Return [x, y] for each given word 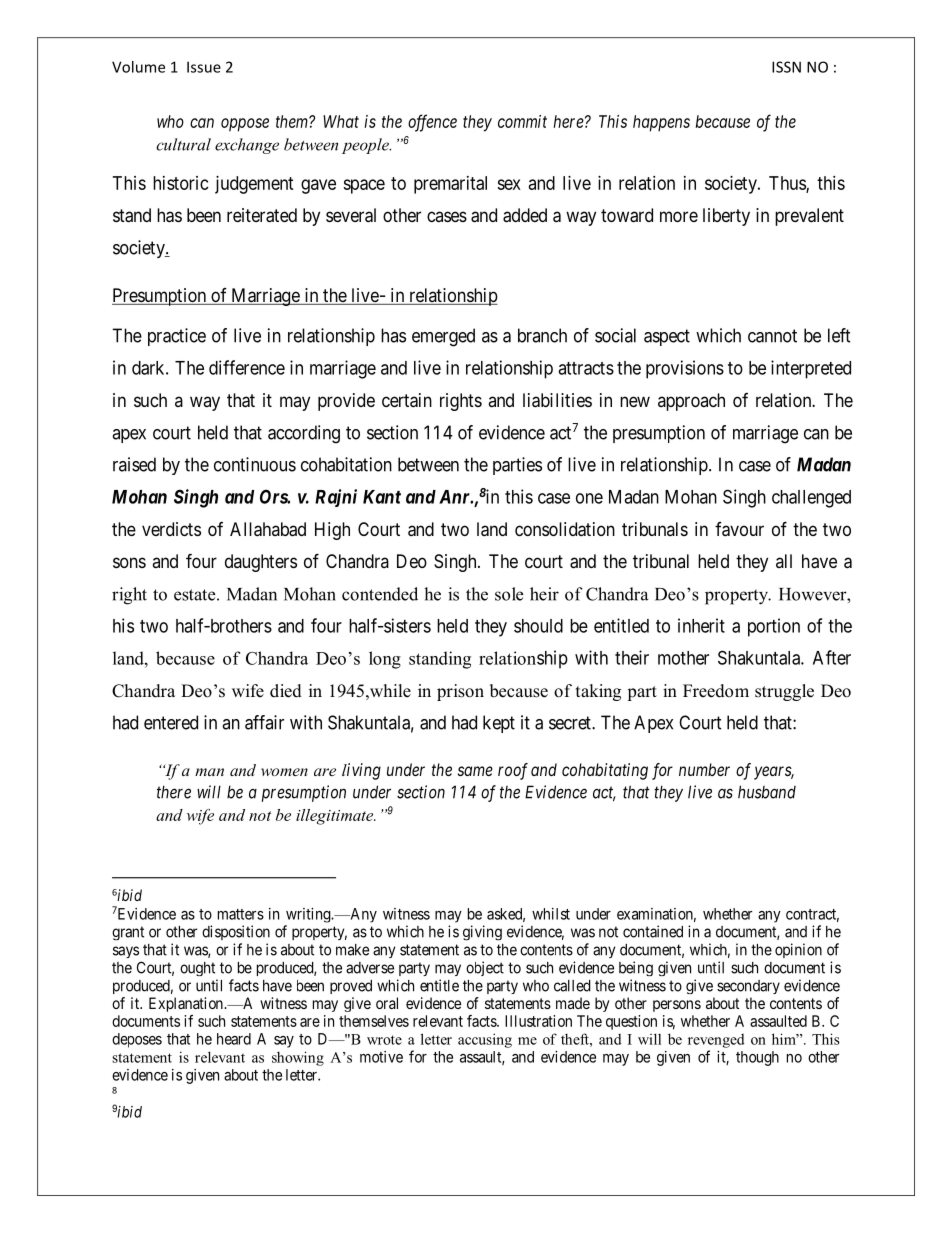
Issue [204, 67]
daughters [261, 563]
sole [509, 594]
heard [234, 1039]
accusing [485, 1040]
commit [522, 121]
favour [739, 529]
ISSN [786, 67]
